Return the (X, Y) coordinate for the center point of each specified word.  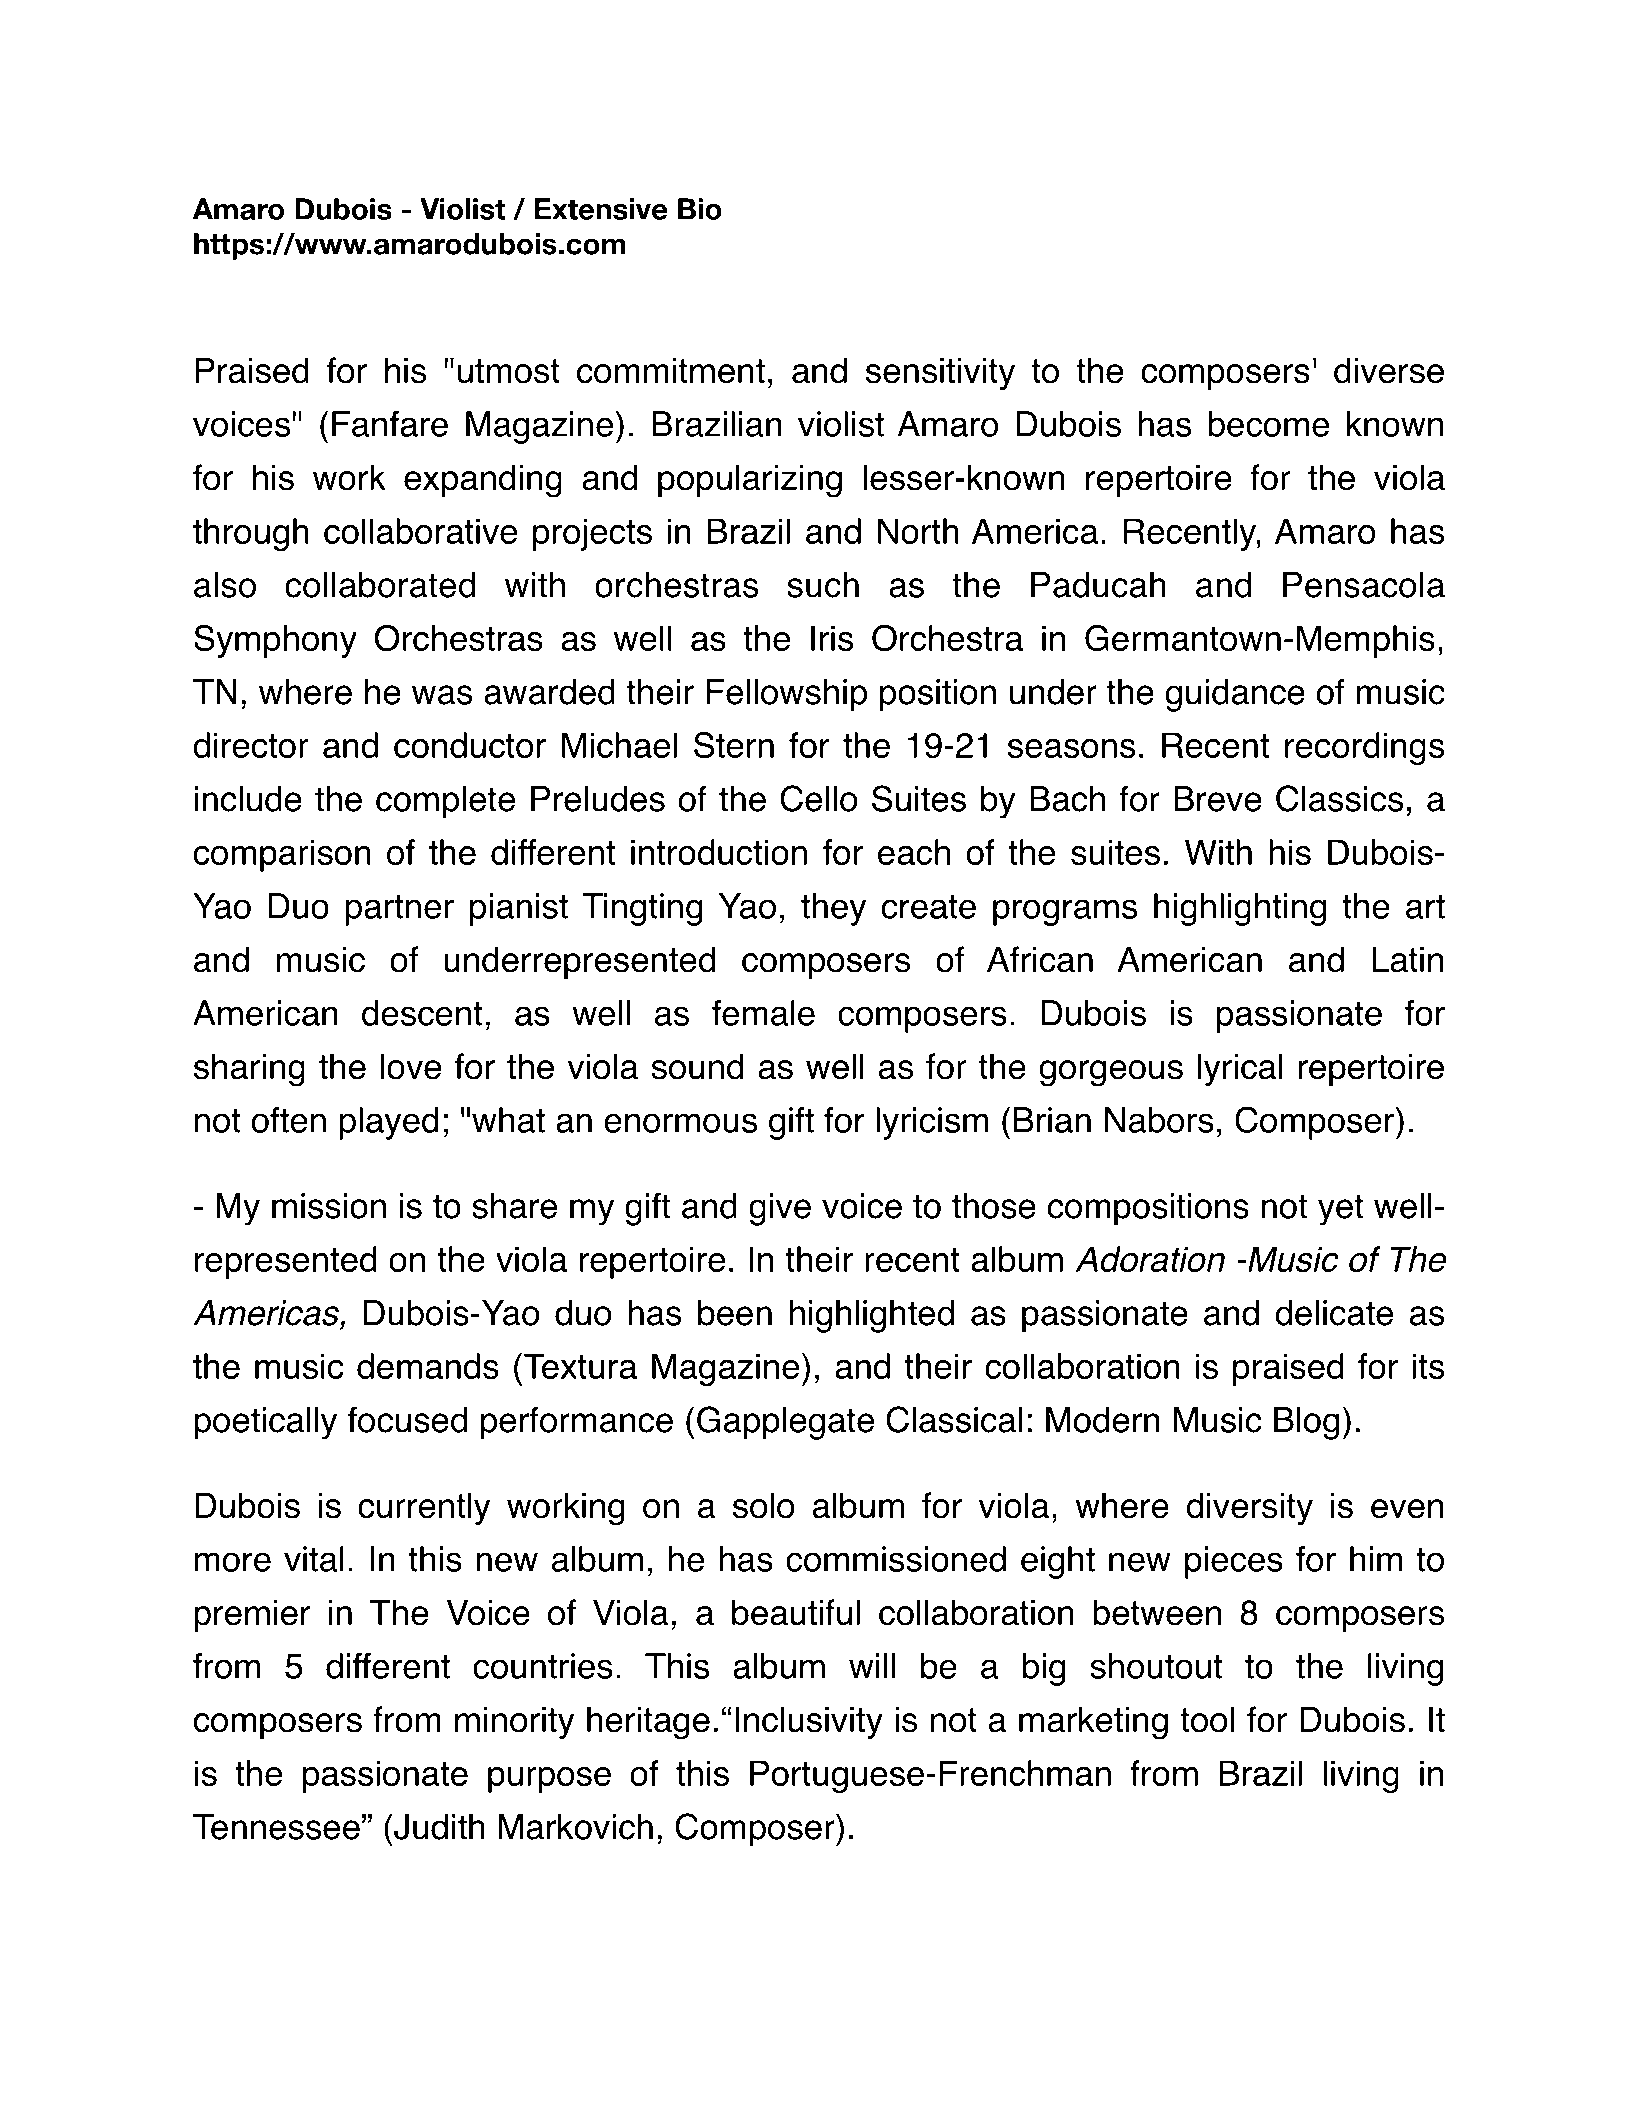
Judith (439, 1827)
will (872, 1666)
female (763, 1013)
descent (422, 1013)
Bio (700, 209)
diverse (1389, 370)
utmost (509, 371)
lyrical (1240, 1069)
